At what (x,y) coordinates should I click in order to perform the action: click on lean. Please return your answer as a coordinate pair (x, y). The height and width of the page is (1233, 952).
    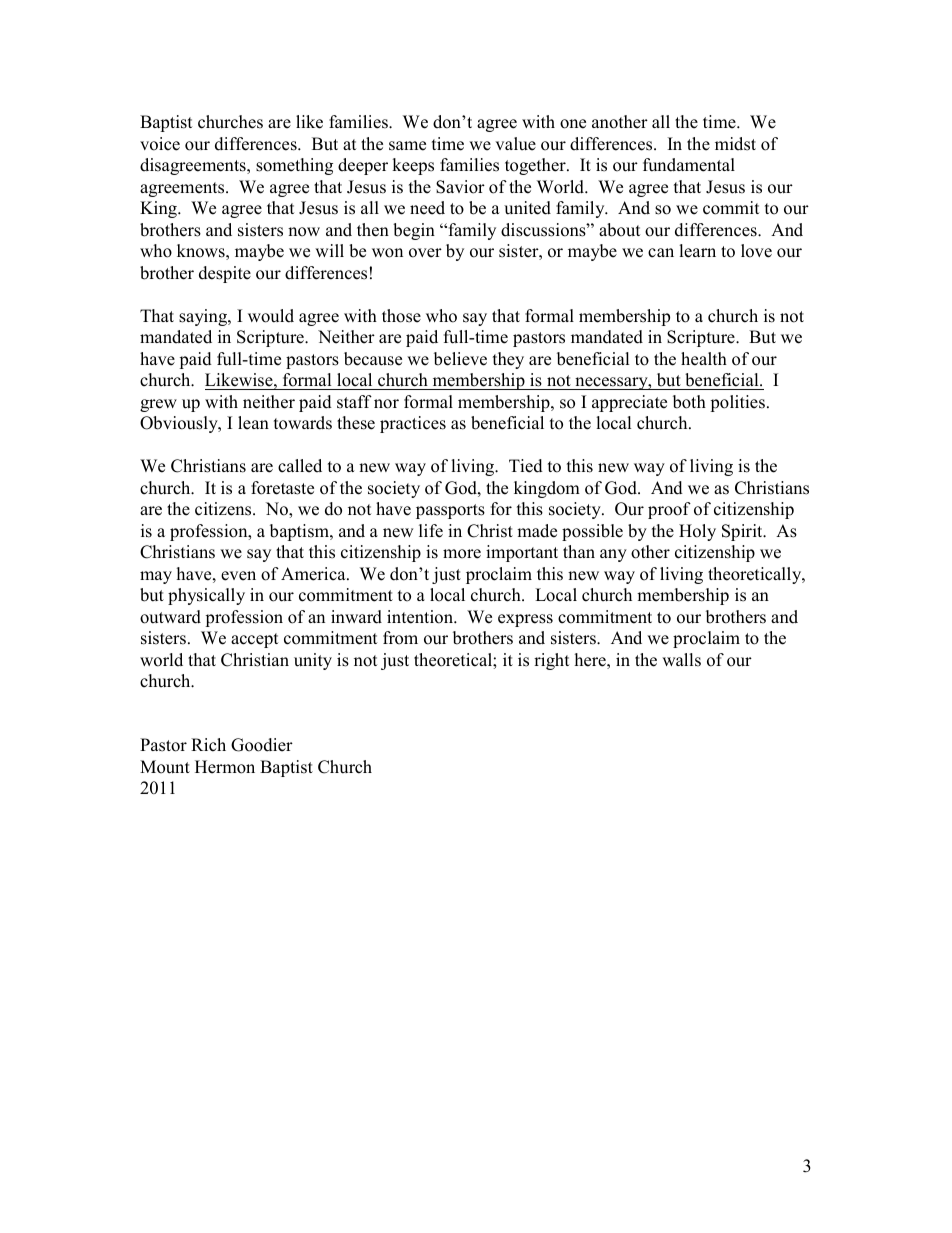
    Looking at the image, I should click on (253, 423).
